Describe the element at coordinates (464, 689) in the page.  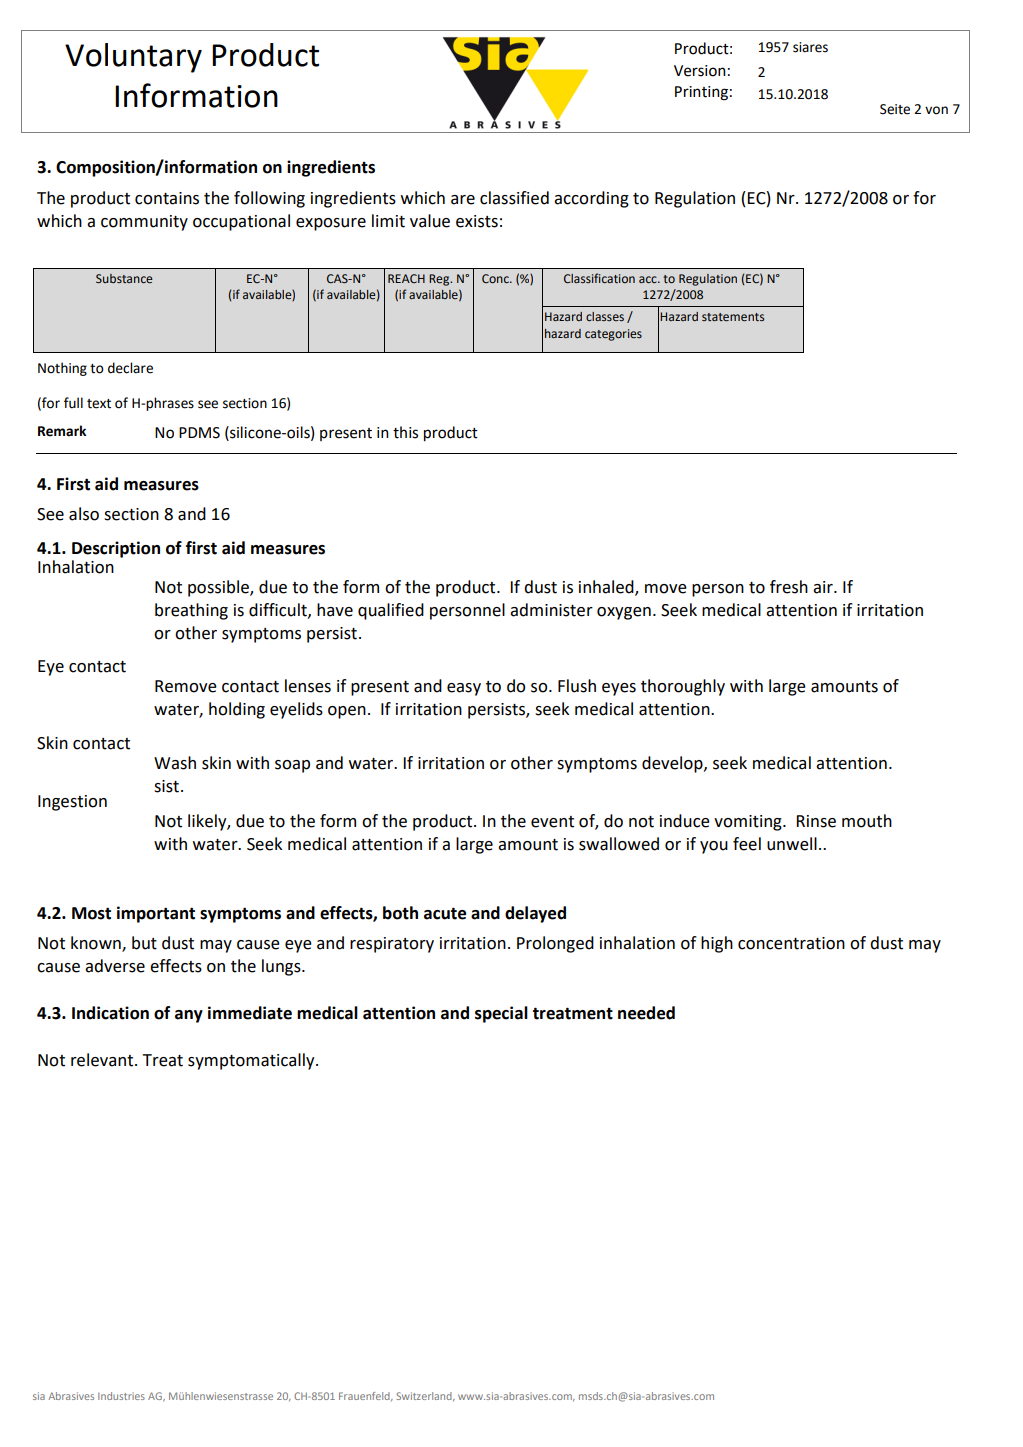
I see `easy` at that location.
